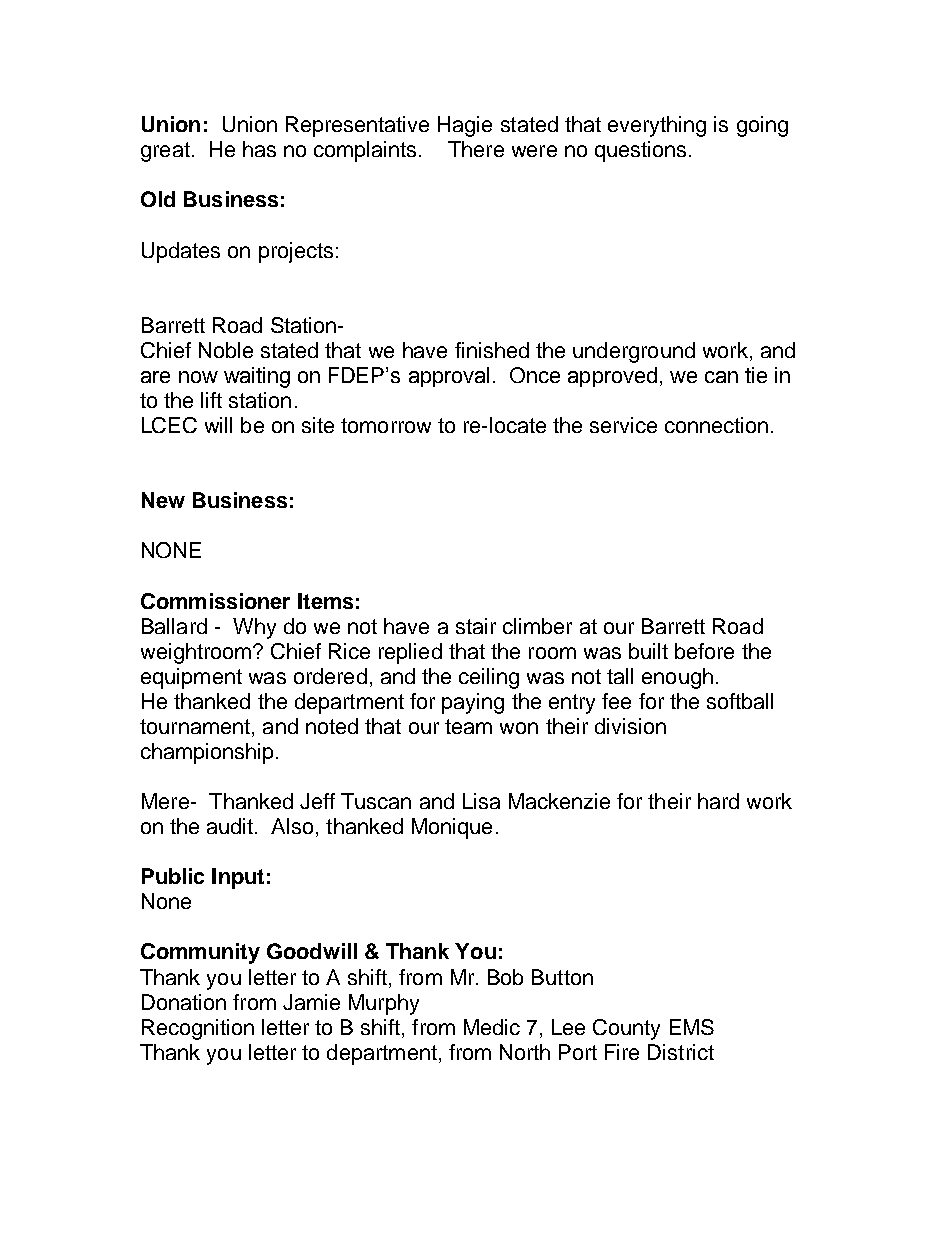 The height and width of the image is (1233, 952). Describe the element at coordinates (468, 726) in the image. I see `team` at that location.
